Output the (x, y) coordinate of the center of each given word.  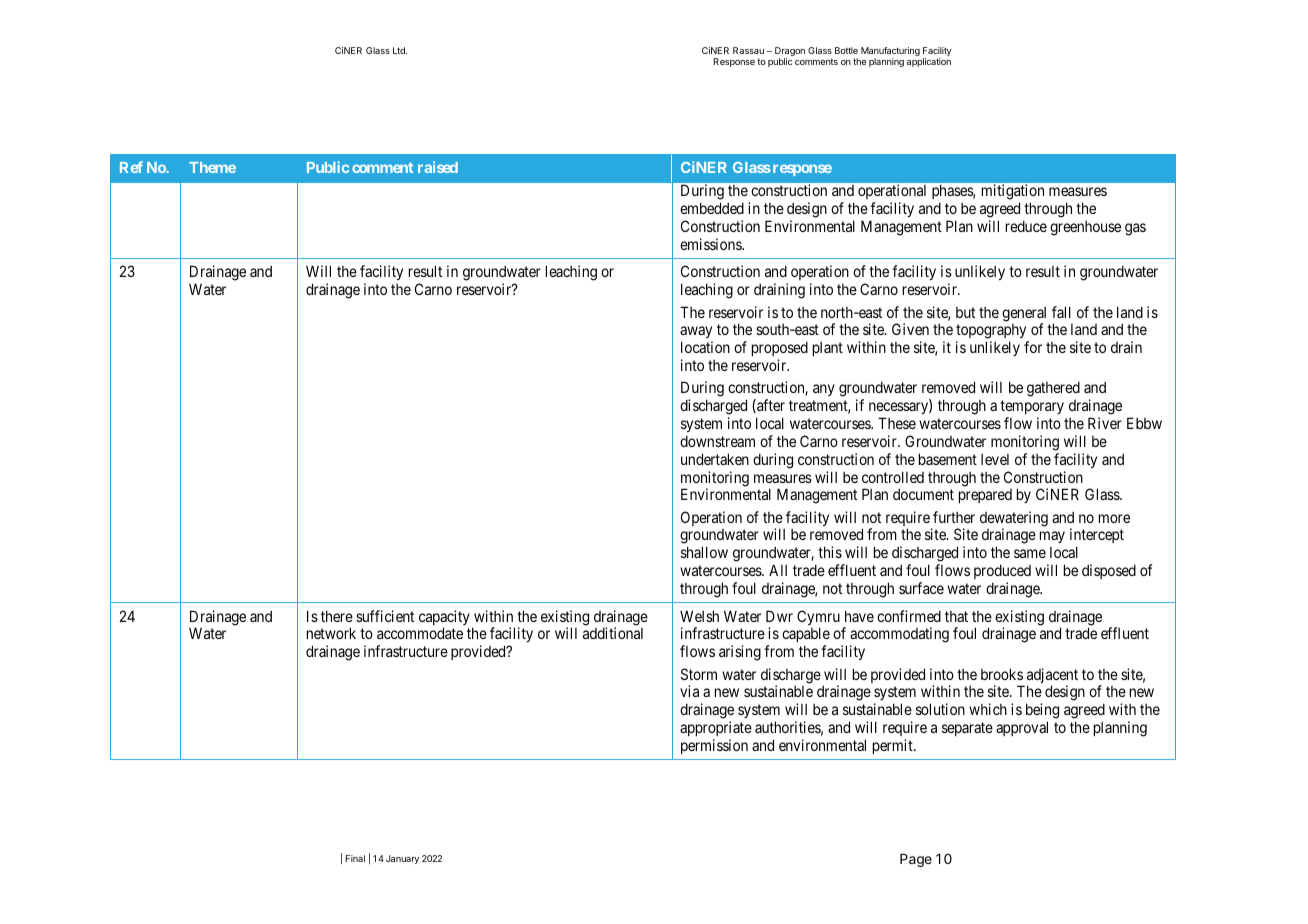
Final (355, 858)
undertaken (715, 459)
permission (714, 746)
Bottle (846, 50)
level (995, 459)
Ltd (400, 50)
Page (916, 860)
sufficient (385, 616)
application (929, 62)
